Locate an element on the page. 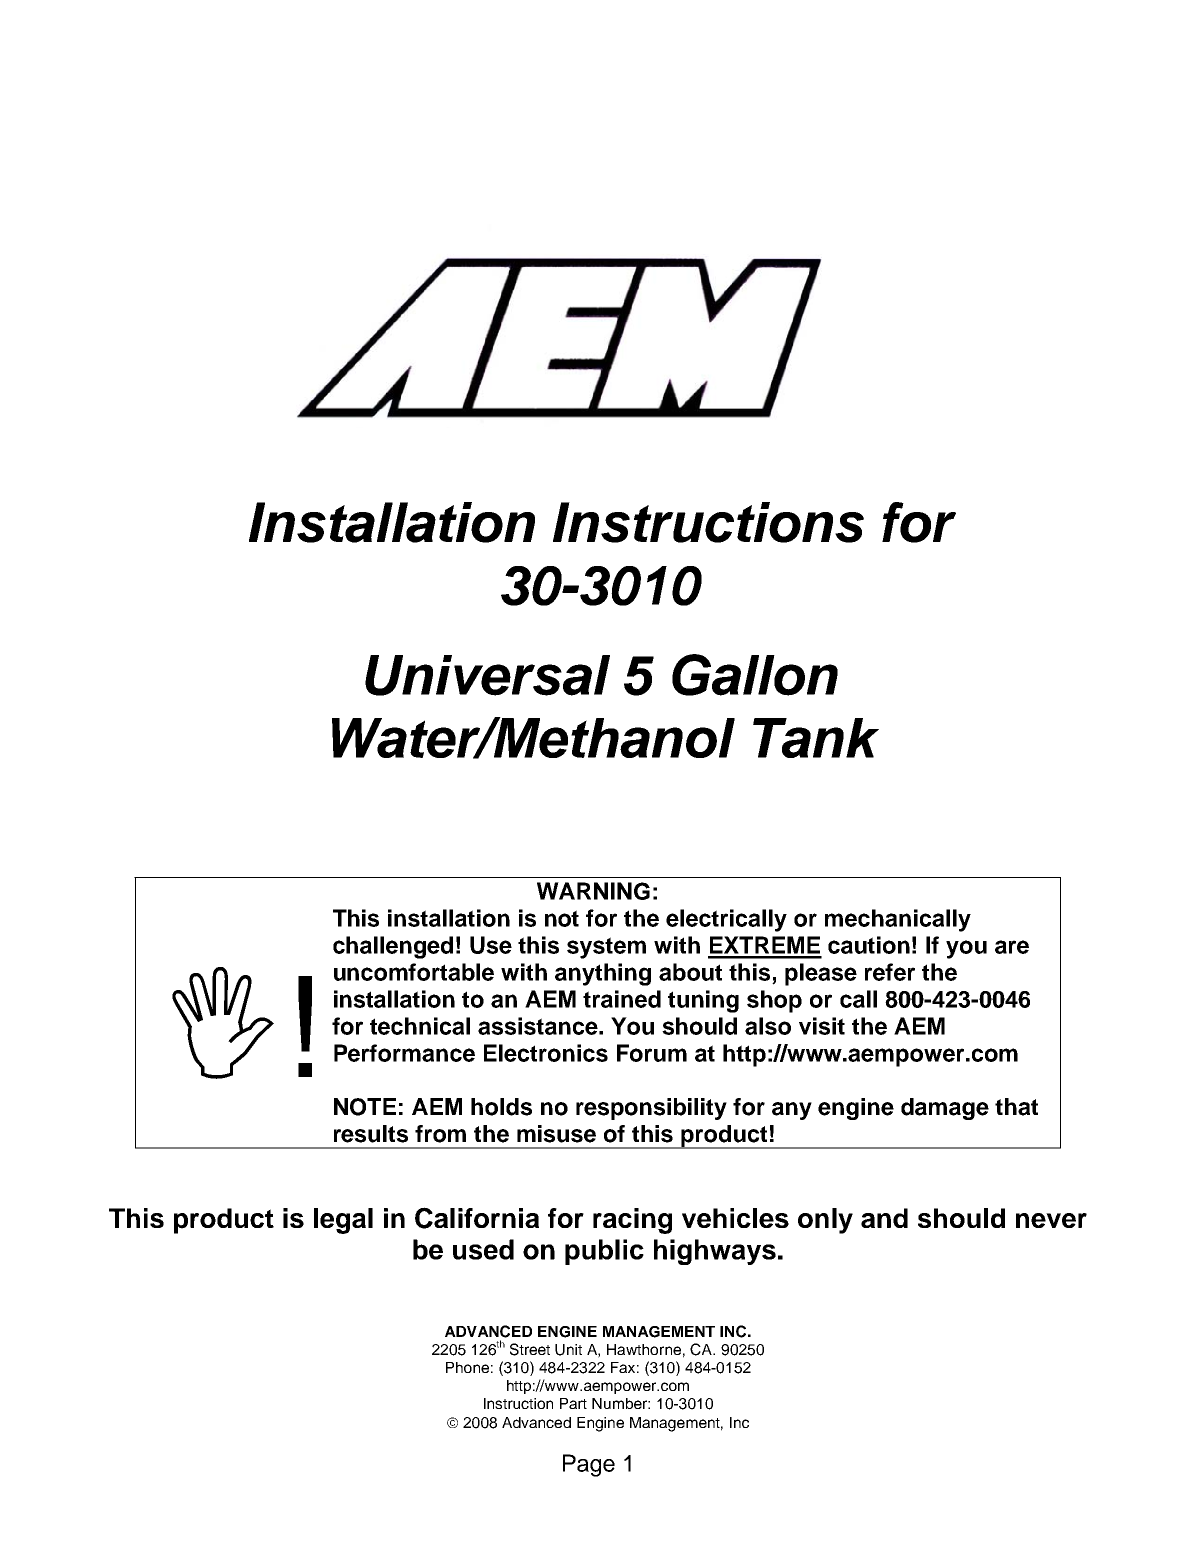 The height and width of the page is (1547, 1196). challenged is located at coordinates (393, 947).
